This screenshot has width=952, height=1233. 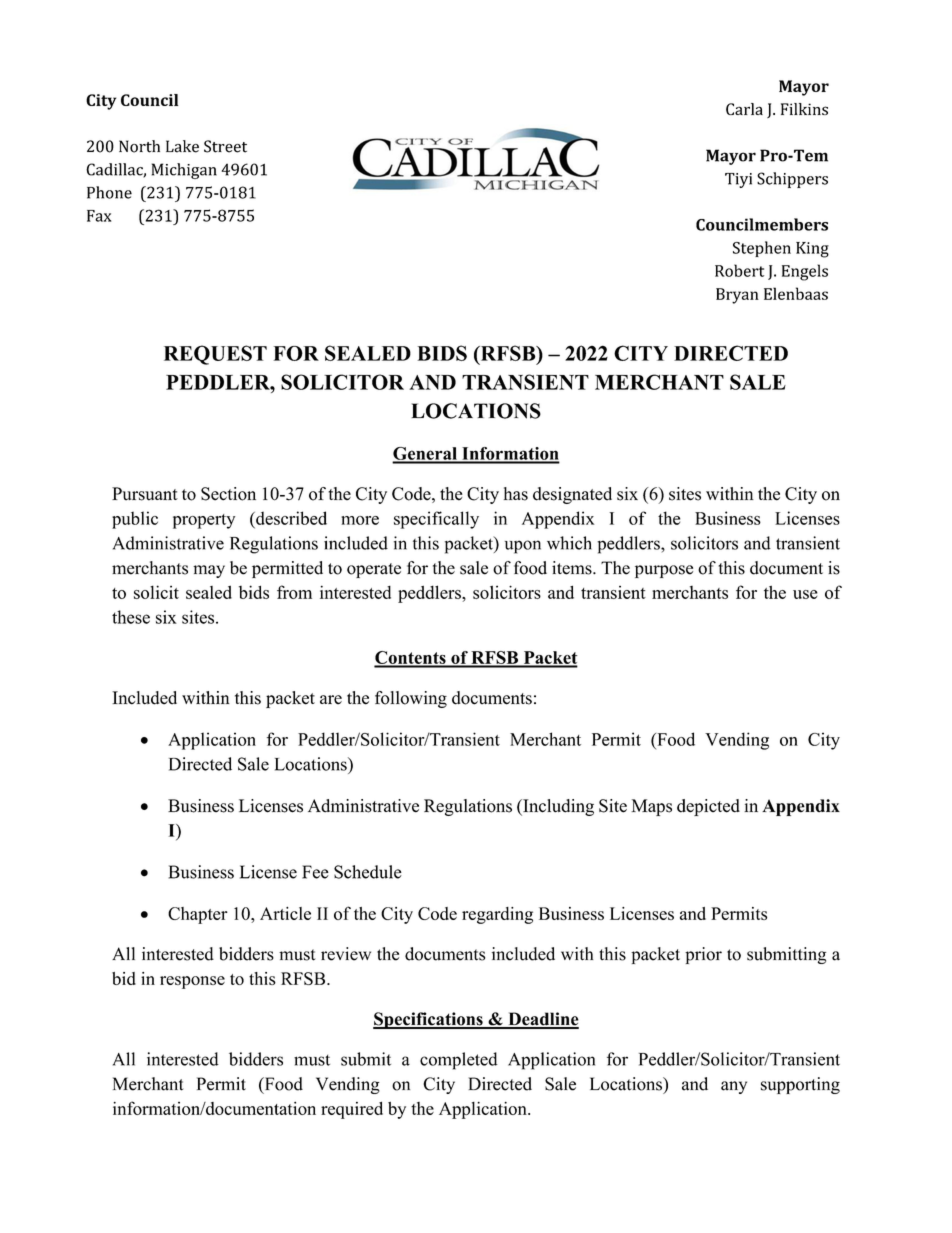 What do you see at coordinates (374, 570) in the screenshot?
I see `operate` at bounding box center [374, 570].
